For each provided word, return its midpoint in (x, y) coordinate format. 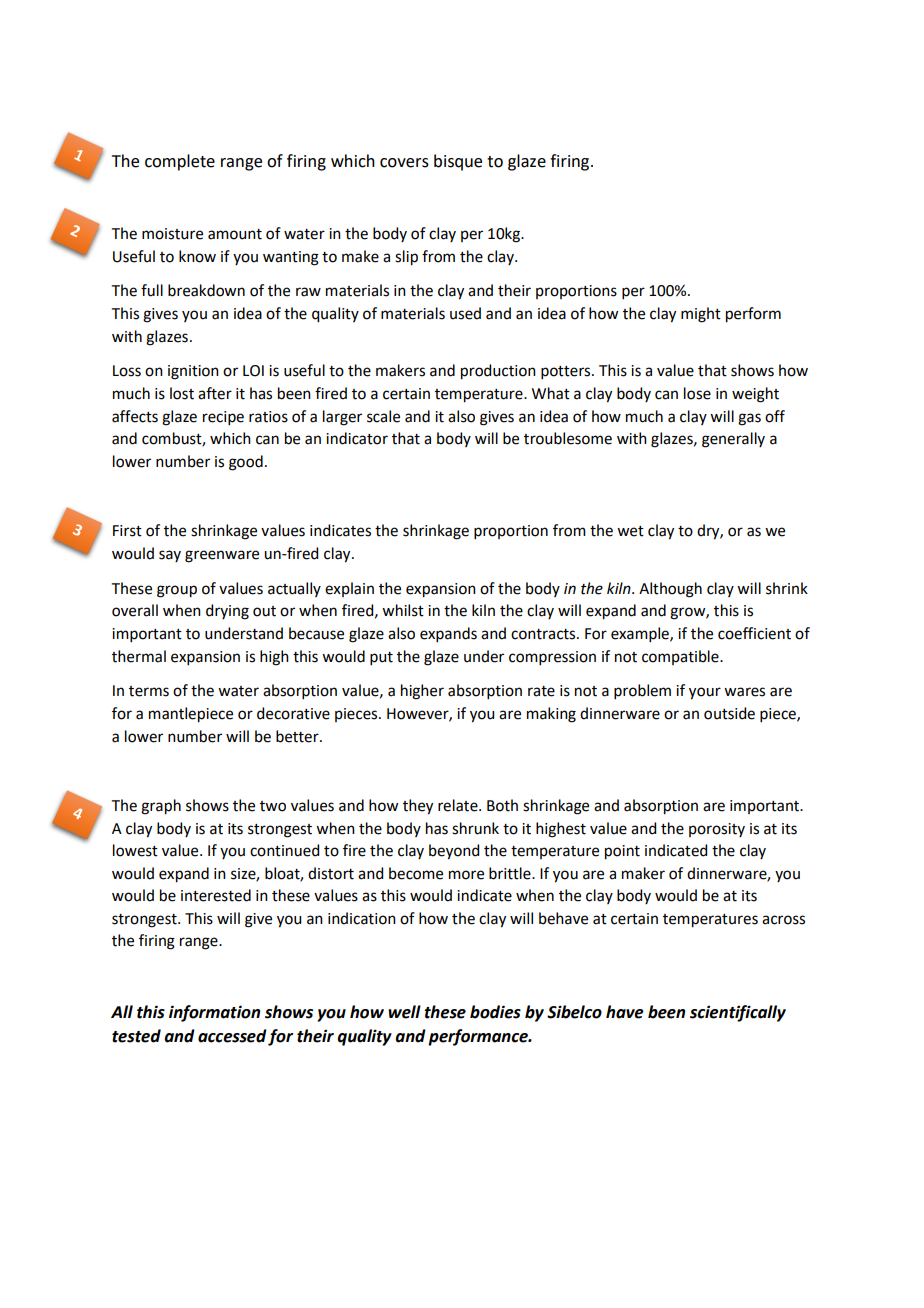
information (214, 1013)
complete (180, 162)
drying (227, 612)
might (701, 315)
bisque (458, 162)
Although (670, 590)
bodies (495, 1012)
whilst (403, 610)
